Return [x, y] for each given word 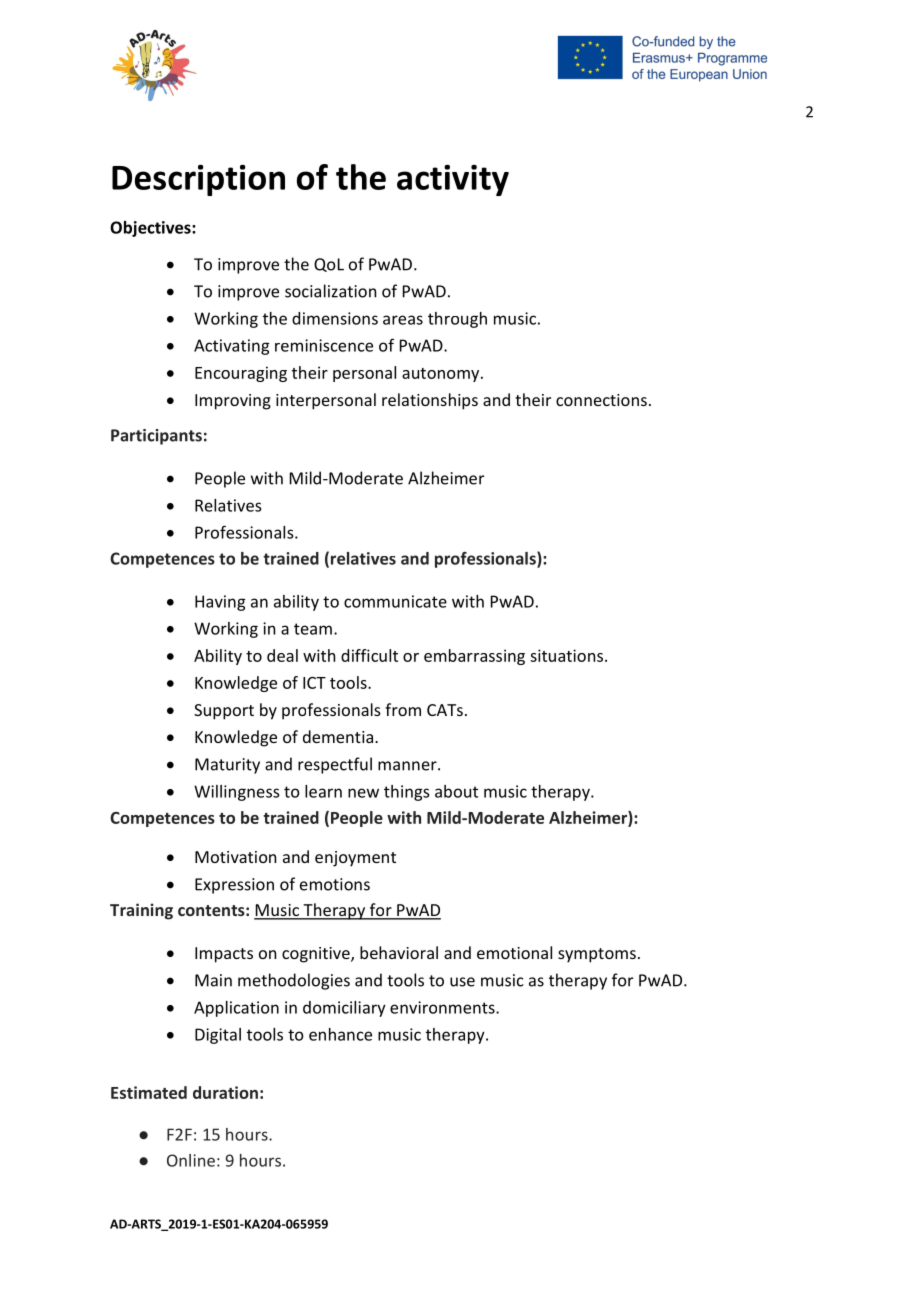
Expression [234, 886]
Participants [156, 437]
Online [191, 1160]
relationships [430, 401]
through [457, 320]
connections [601, 400]
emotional [514, 952]
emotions [335, 884]
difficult [369, 655]
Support [224, 712]
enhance [340, 1034]
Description [198, 180]
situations [568, 655]
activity [453, 180]
